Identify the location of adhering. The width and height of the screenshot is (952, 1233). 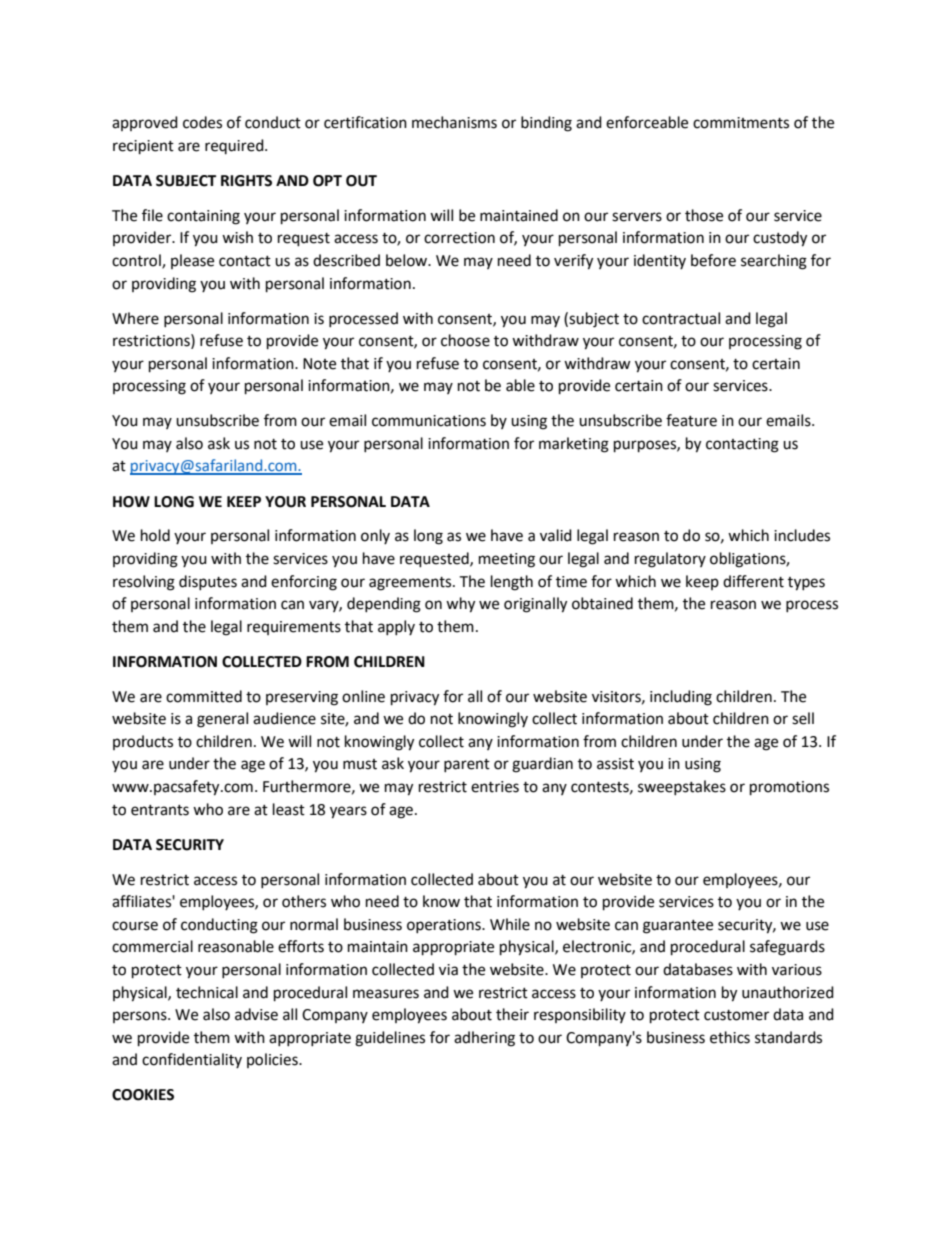
(484, 1039).
